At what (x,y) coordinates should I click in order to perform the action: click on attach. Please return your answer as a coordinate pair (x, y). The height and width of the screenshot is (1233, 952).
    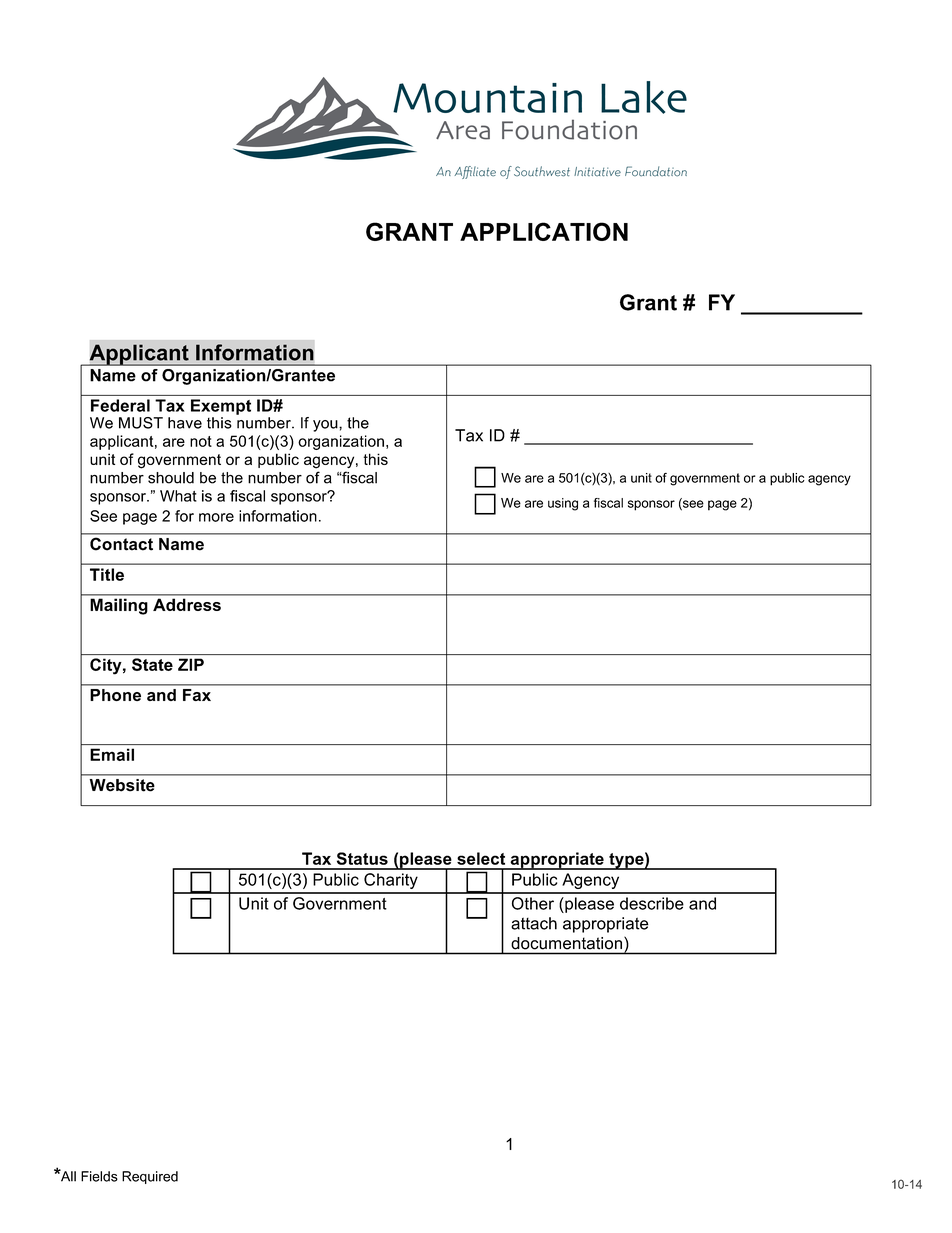
    Looking at the image, I should click on (534, 923).
